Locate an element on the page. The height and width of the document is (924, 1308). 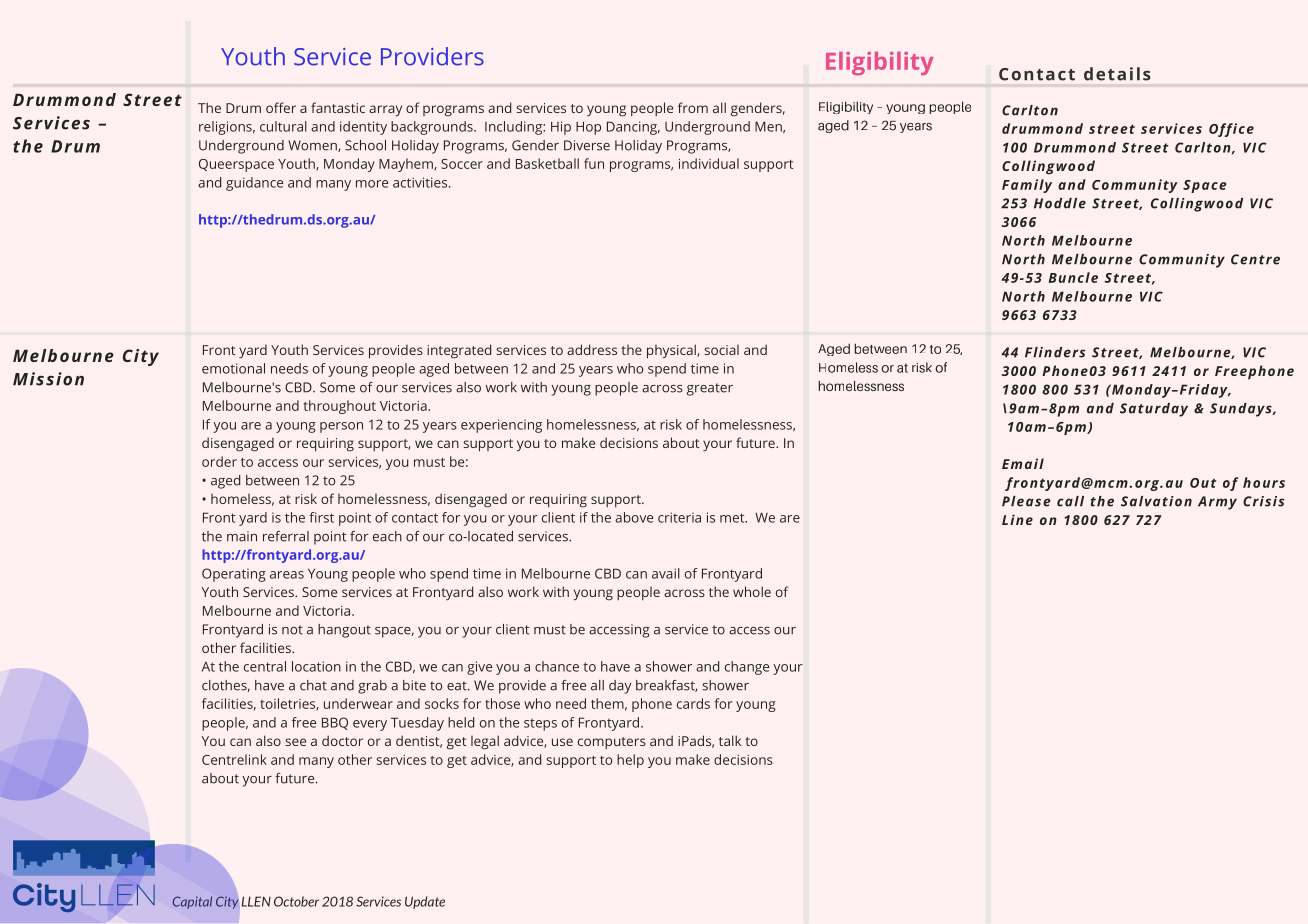
not is located at coordinates (292, 630).
